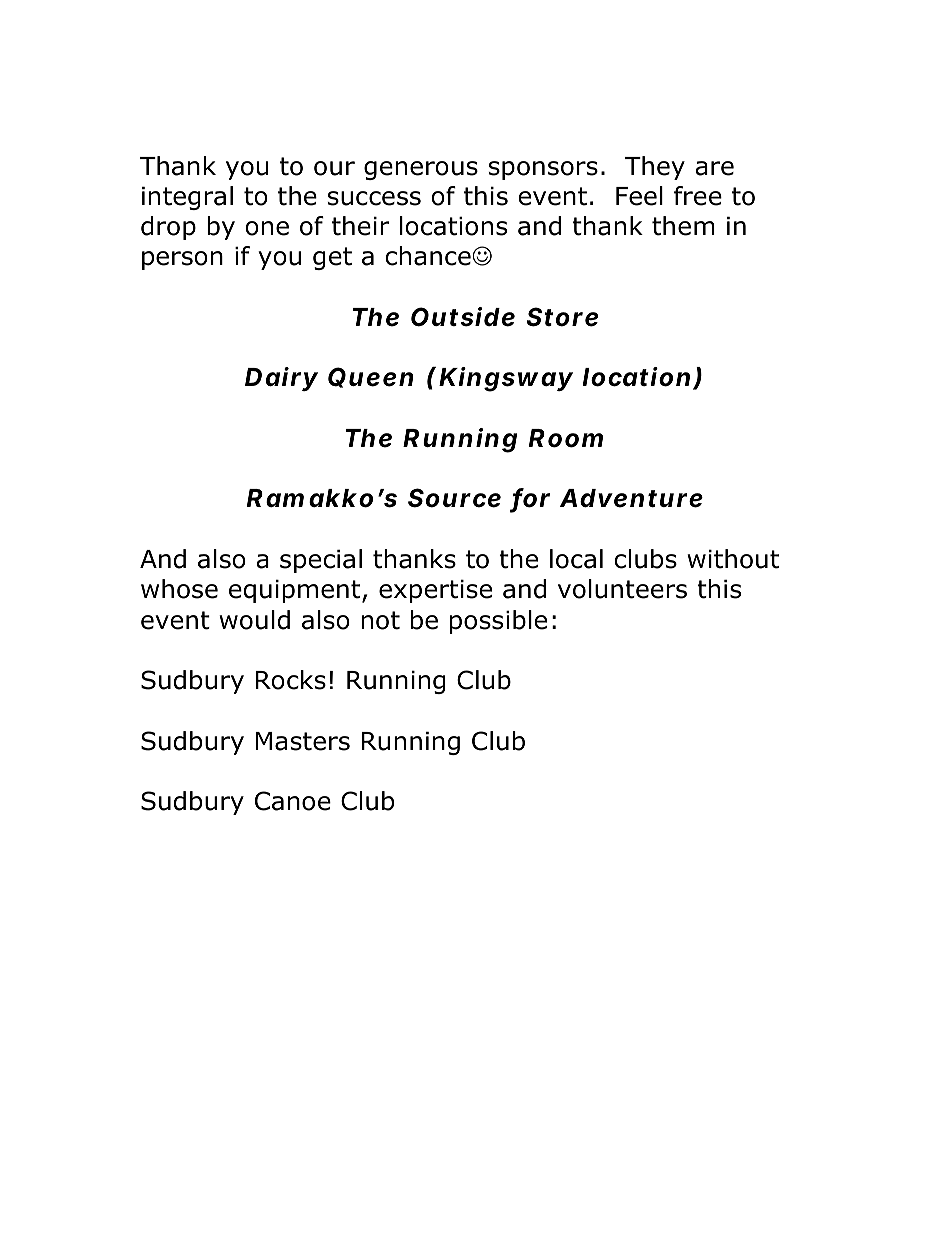 The height and width of the screenshot is (1233, 952). I want to click on generous, so click(421, 170).
